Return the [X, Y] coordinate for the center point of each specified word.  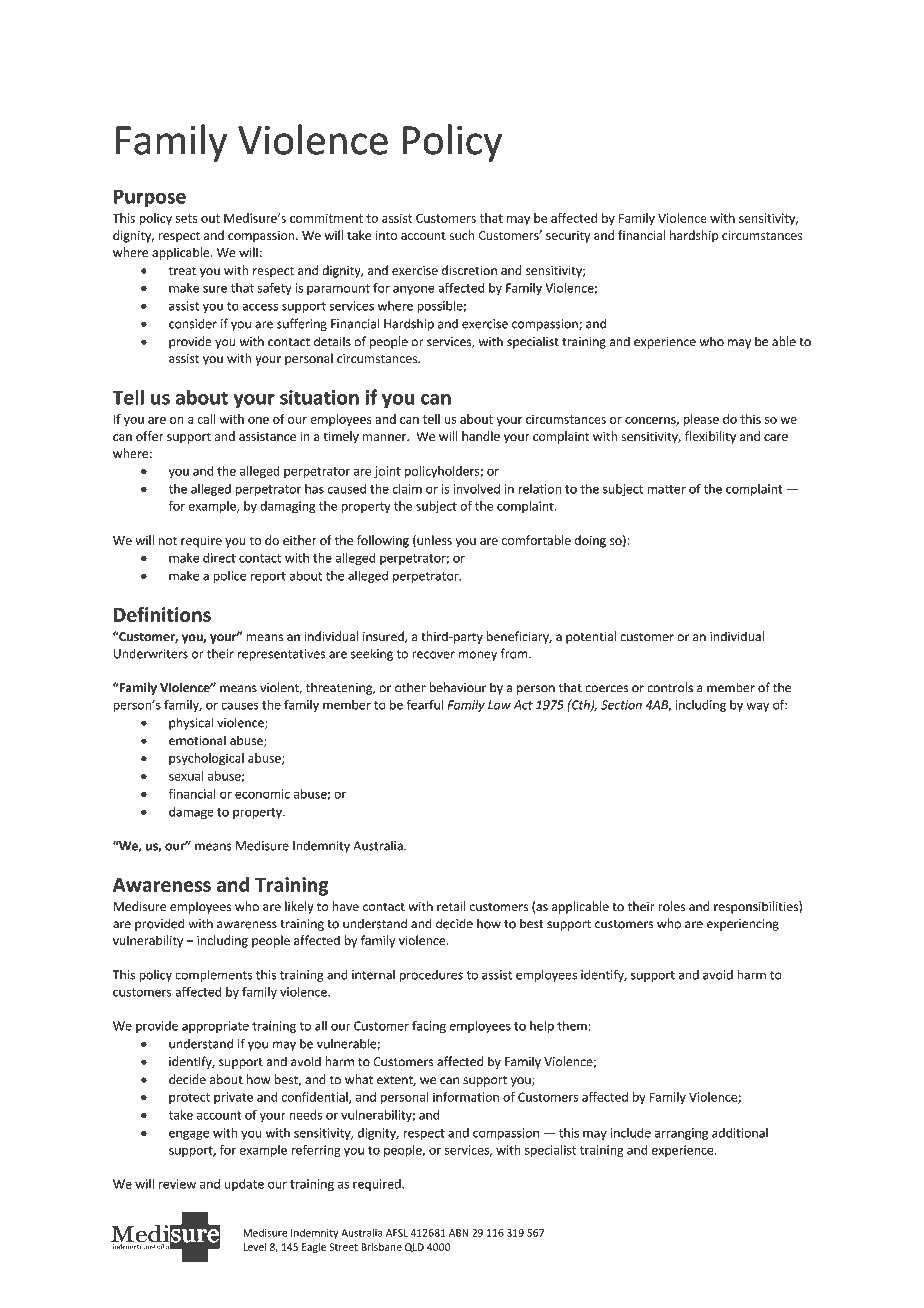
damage [191, 813]
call [206, 419]
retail [451, 906]
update [244, 1185]
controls [670, 687]
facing [429, 1026]
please [701, 420]
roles [671, 906]
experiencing [743, 925]
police [229, 577]
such [462, 235]
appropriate [215, 1027]
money [478, 656]
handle [481, 436]
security [568, 237]
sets [186, 218]
